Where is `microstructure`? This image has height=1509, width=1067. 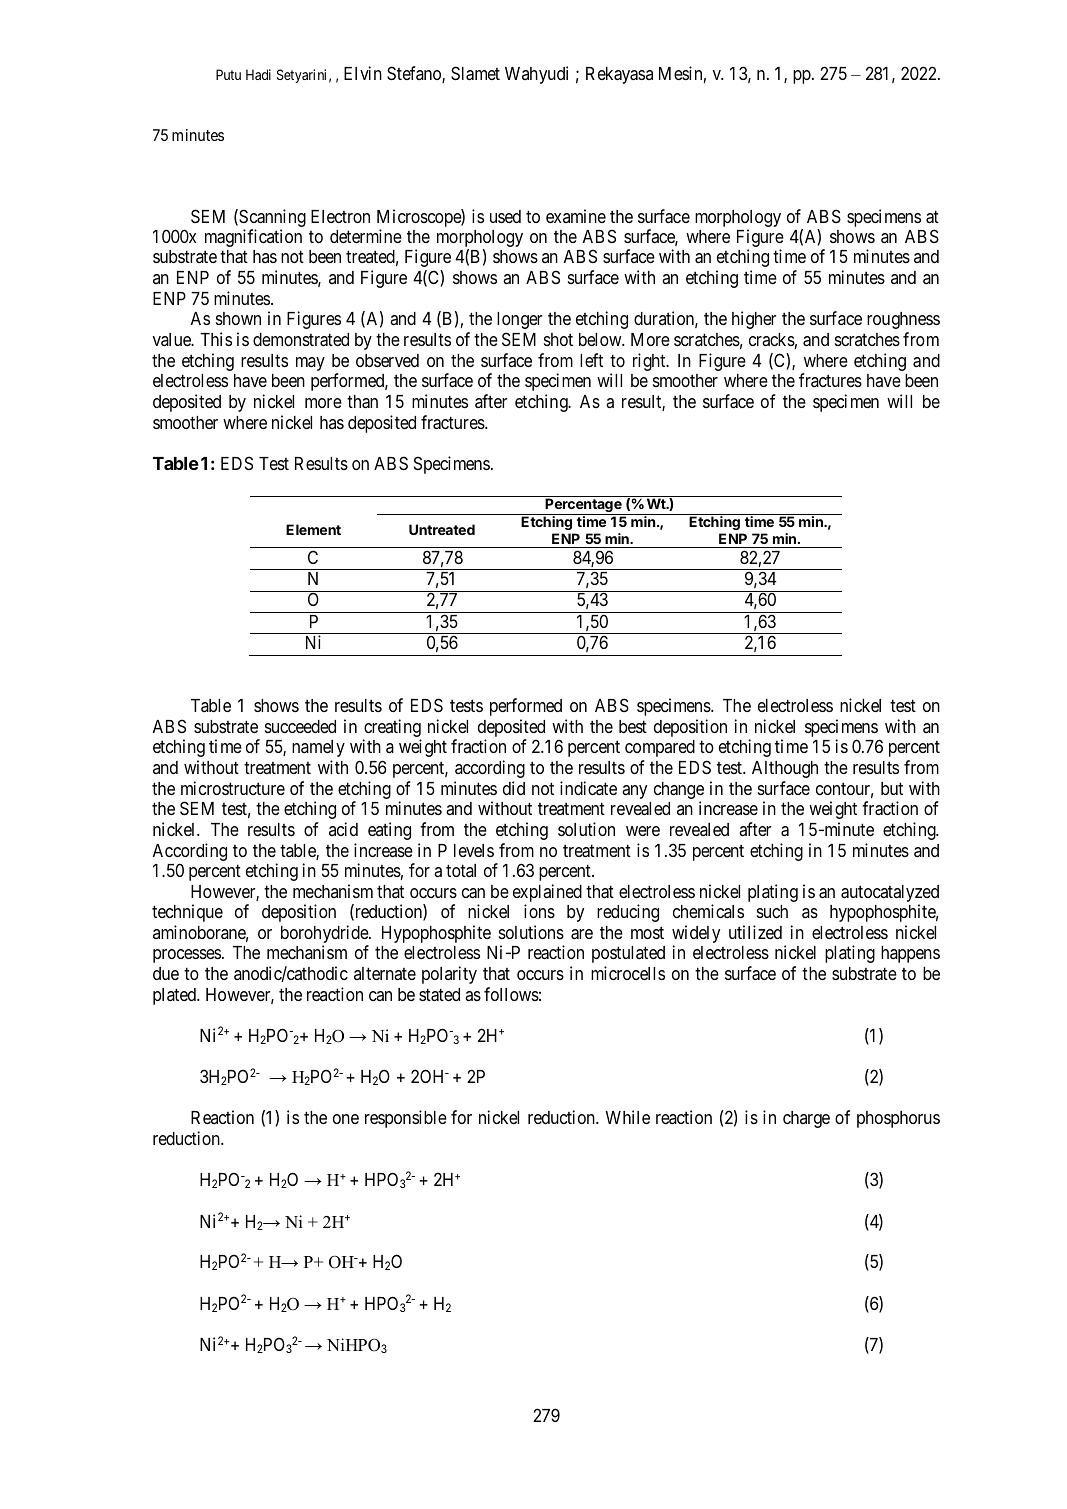
microstructure is located at coordinates (233, 788).
